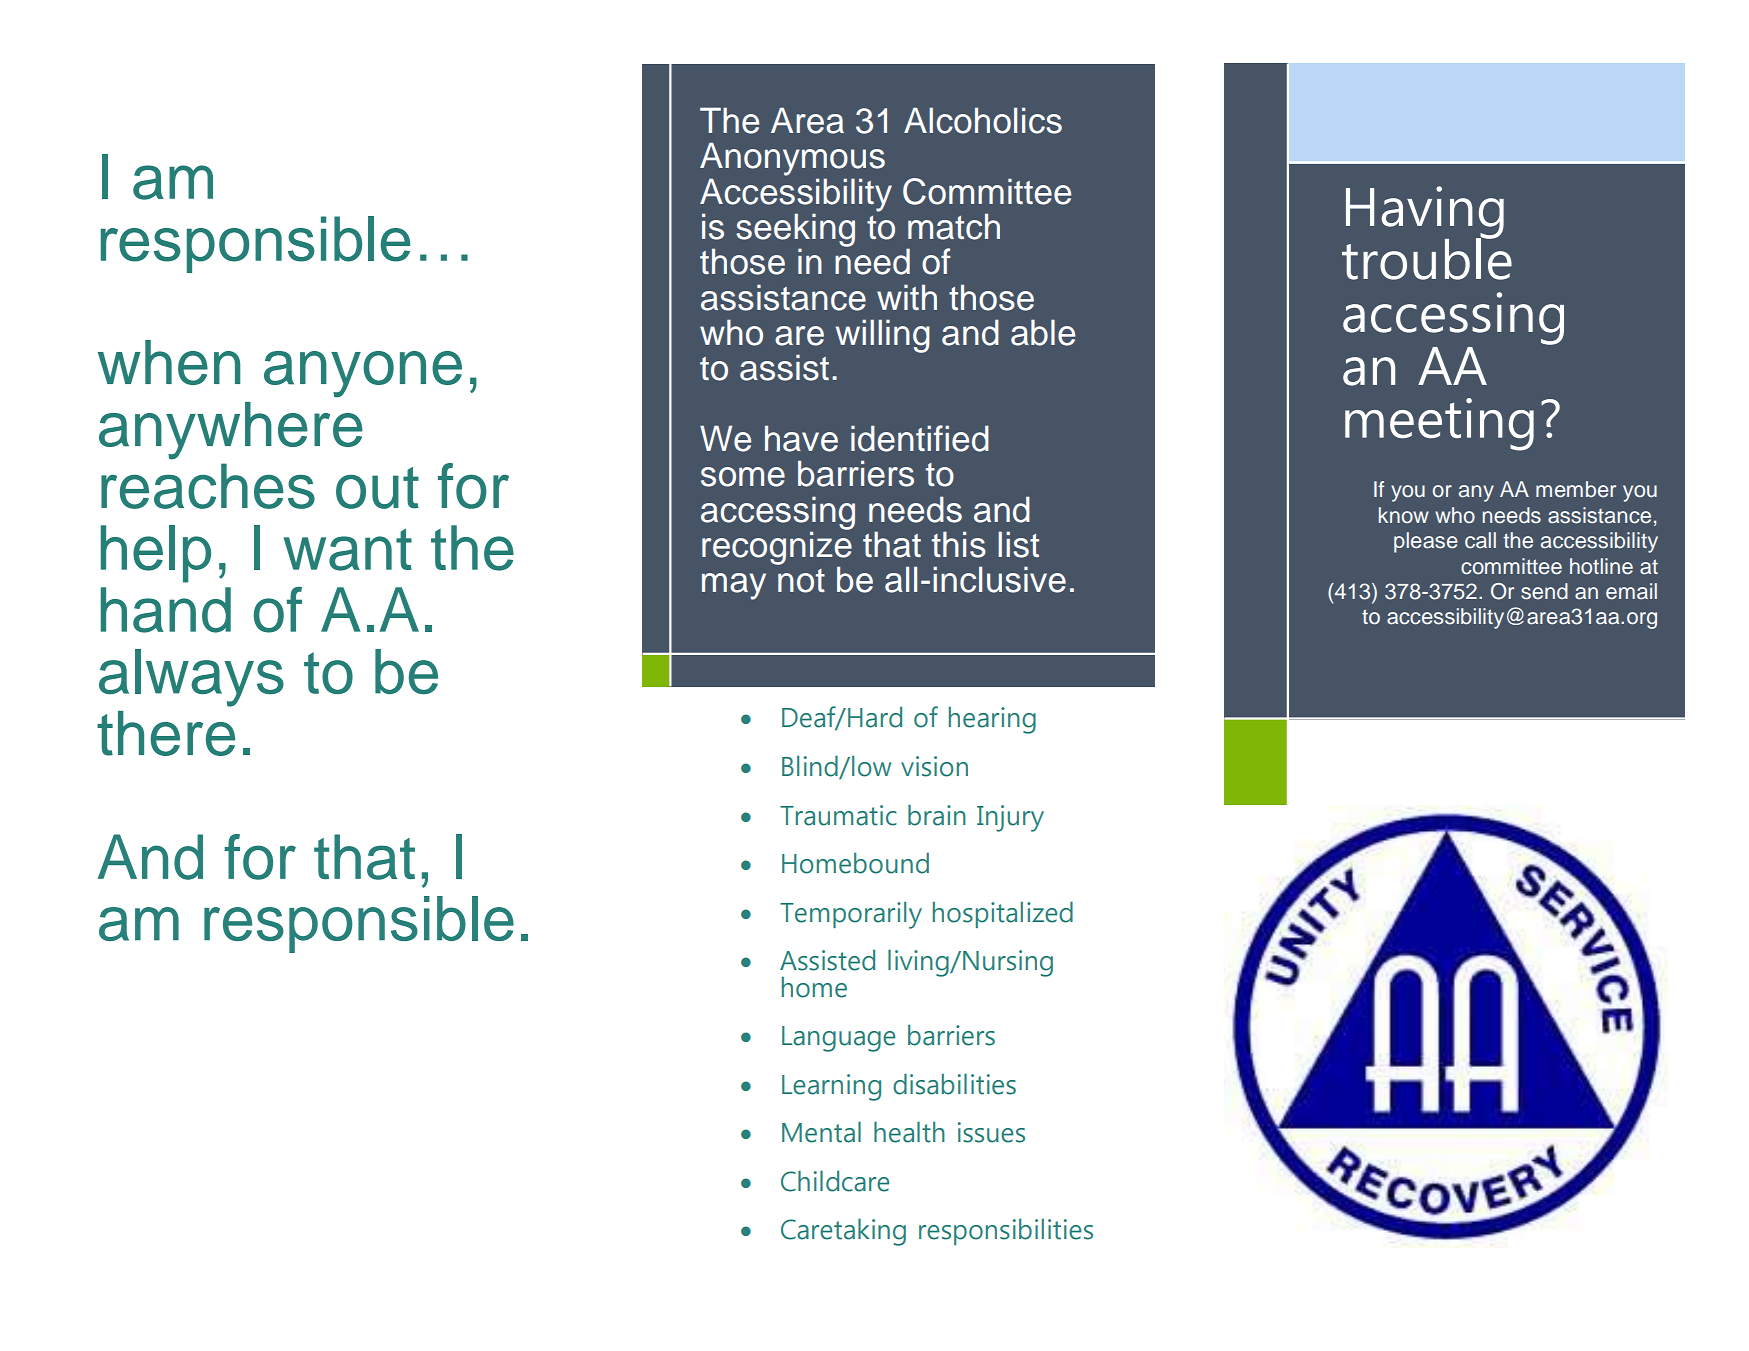  I want to click on Caretaking, so click(843, 1232).
